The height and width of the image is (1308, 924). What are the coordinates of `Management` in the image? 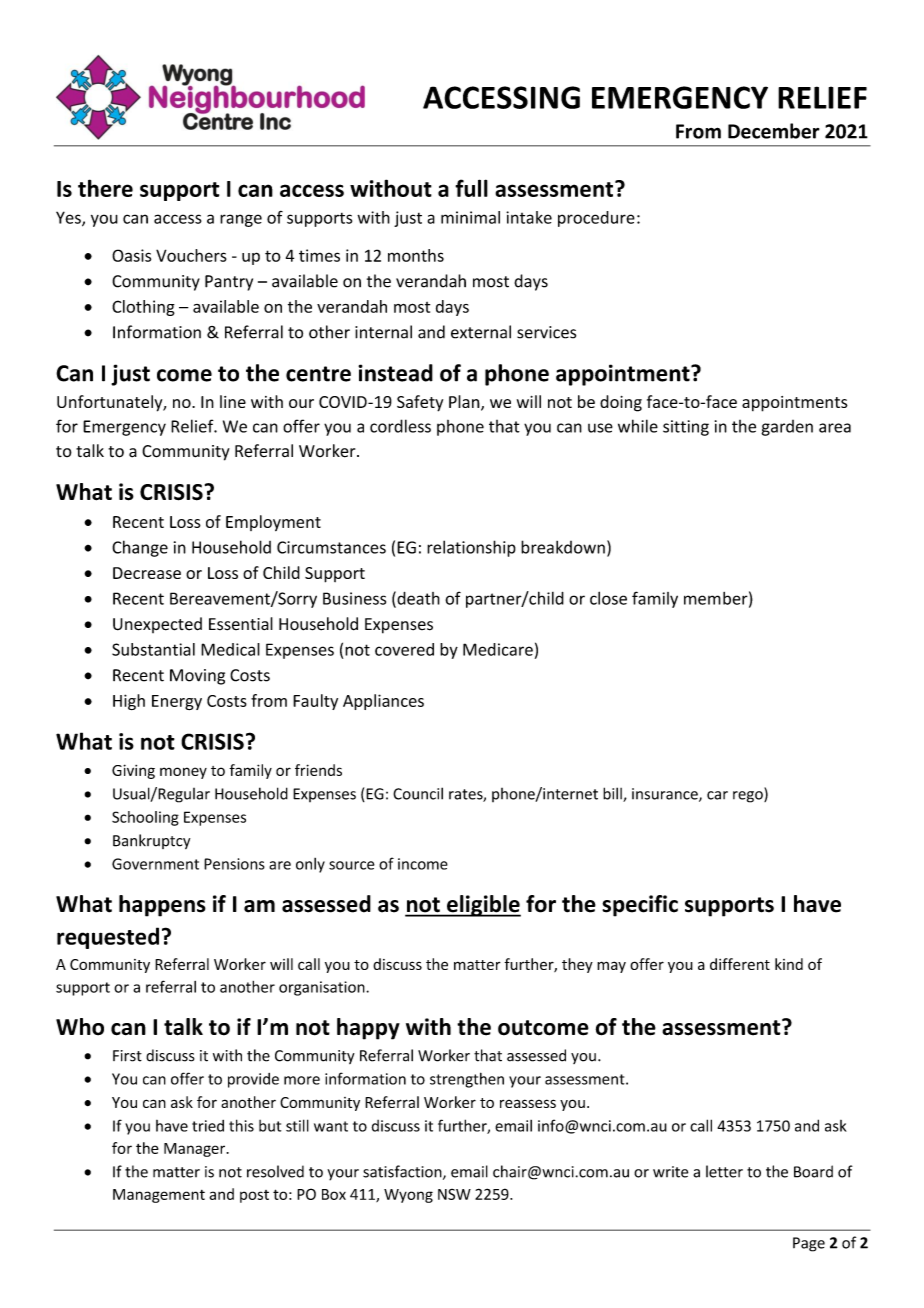 It's located at (159, 1196).
